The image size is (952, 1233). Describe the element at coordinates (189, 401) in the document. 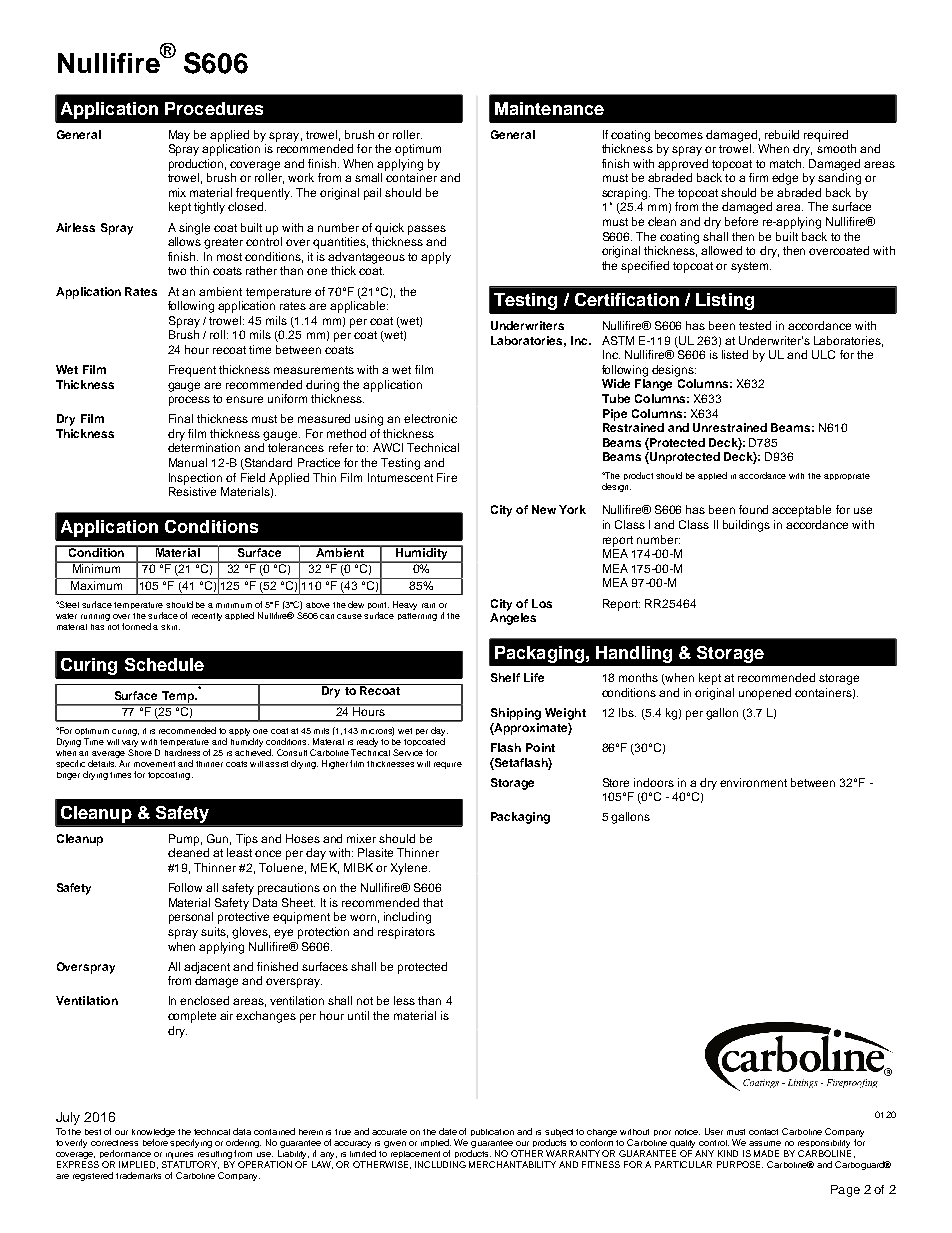

I see `process` at that location.
